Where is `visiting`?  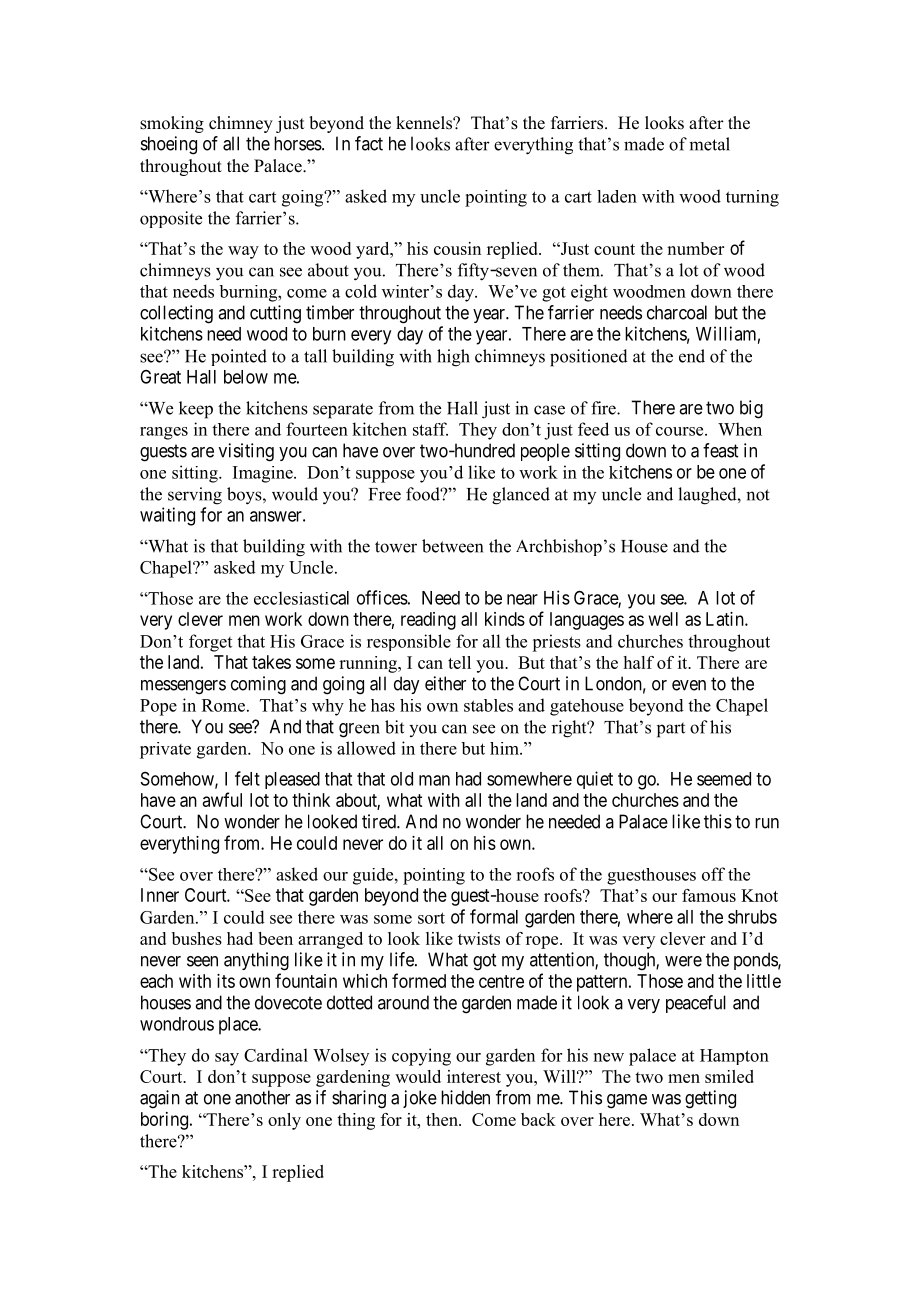
visiting is located at coordinates (246, 452).
